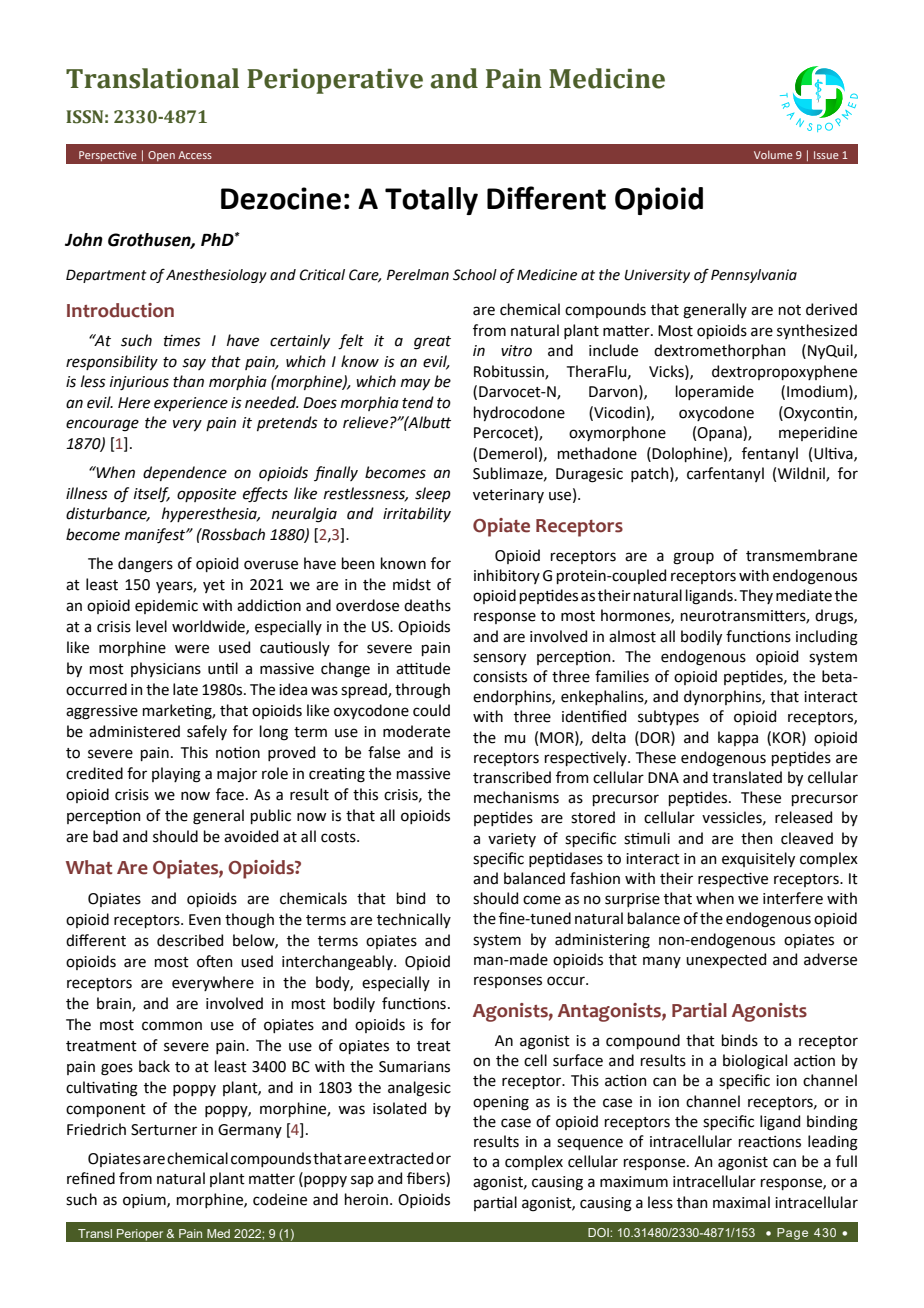 This screenshot has height=1308, width=924. I want to click on could, so click(431, 710).
